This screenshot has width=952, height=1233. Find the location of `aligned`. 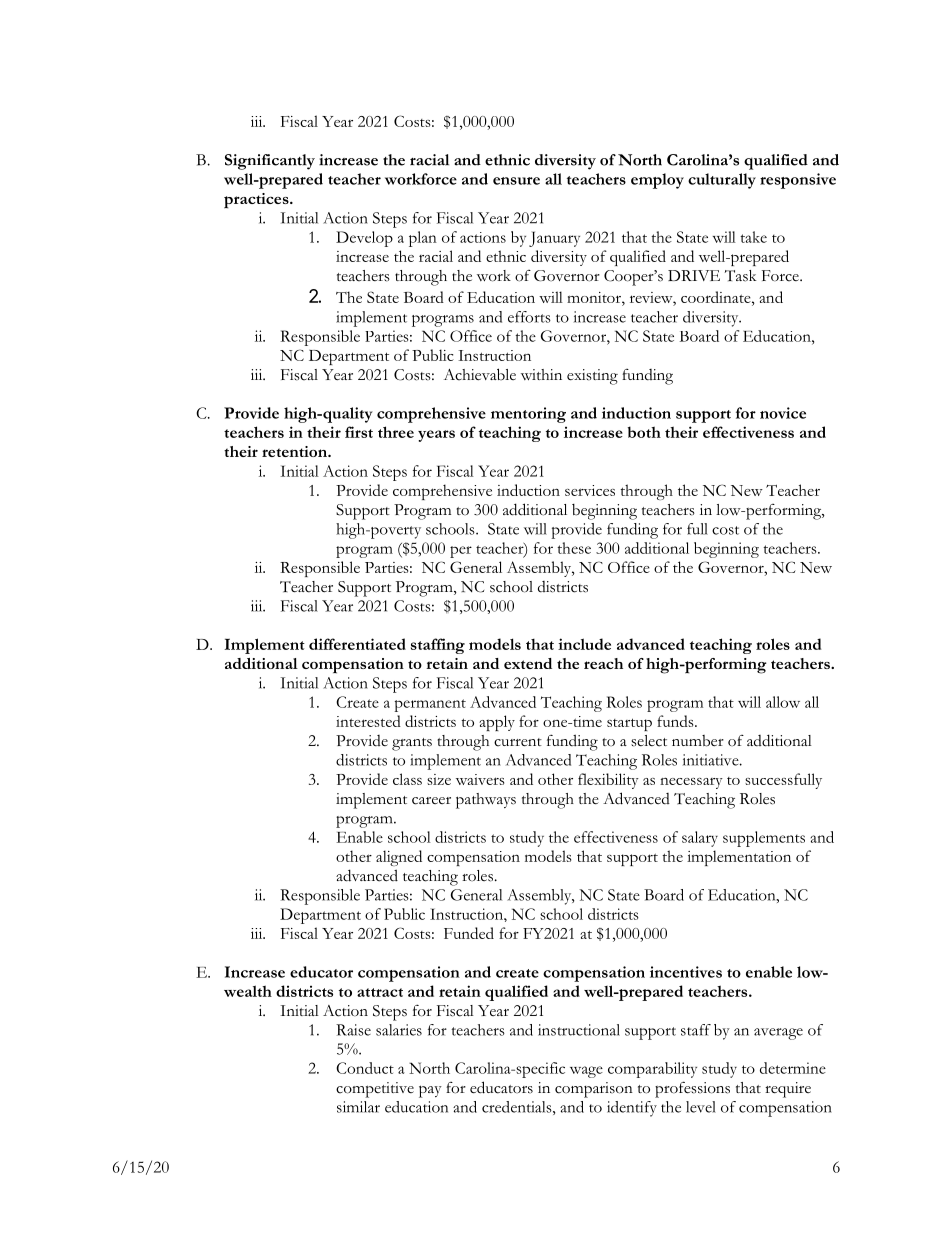

aligned is located at coordinates (399, 858).
